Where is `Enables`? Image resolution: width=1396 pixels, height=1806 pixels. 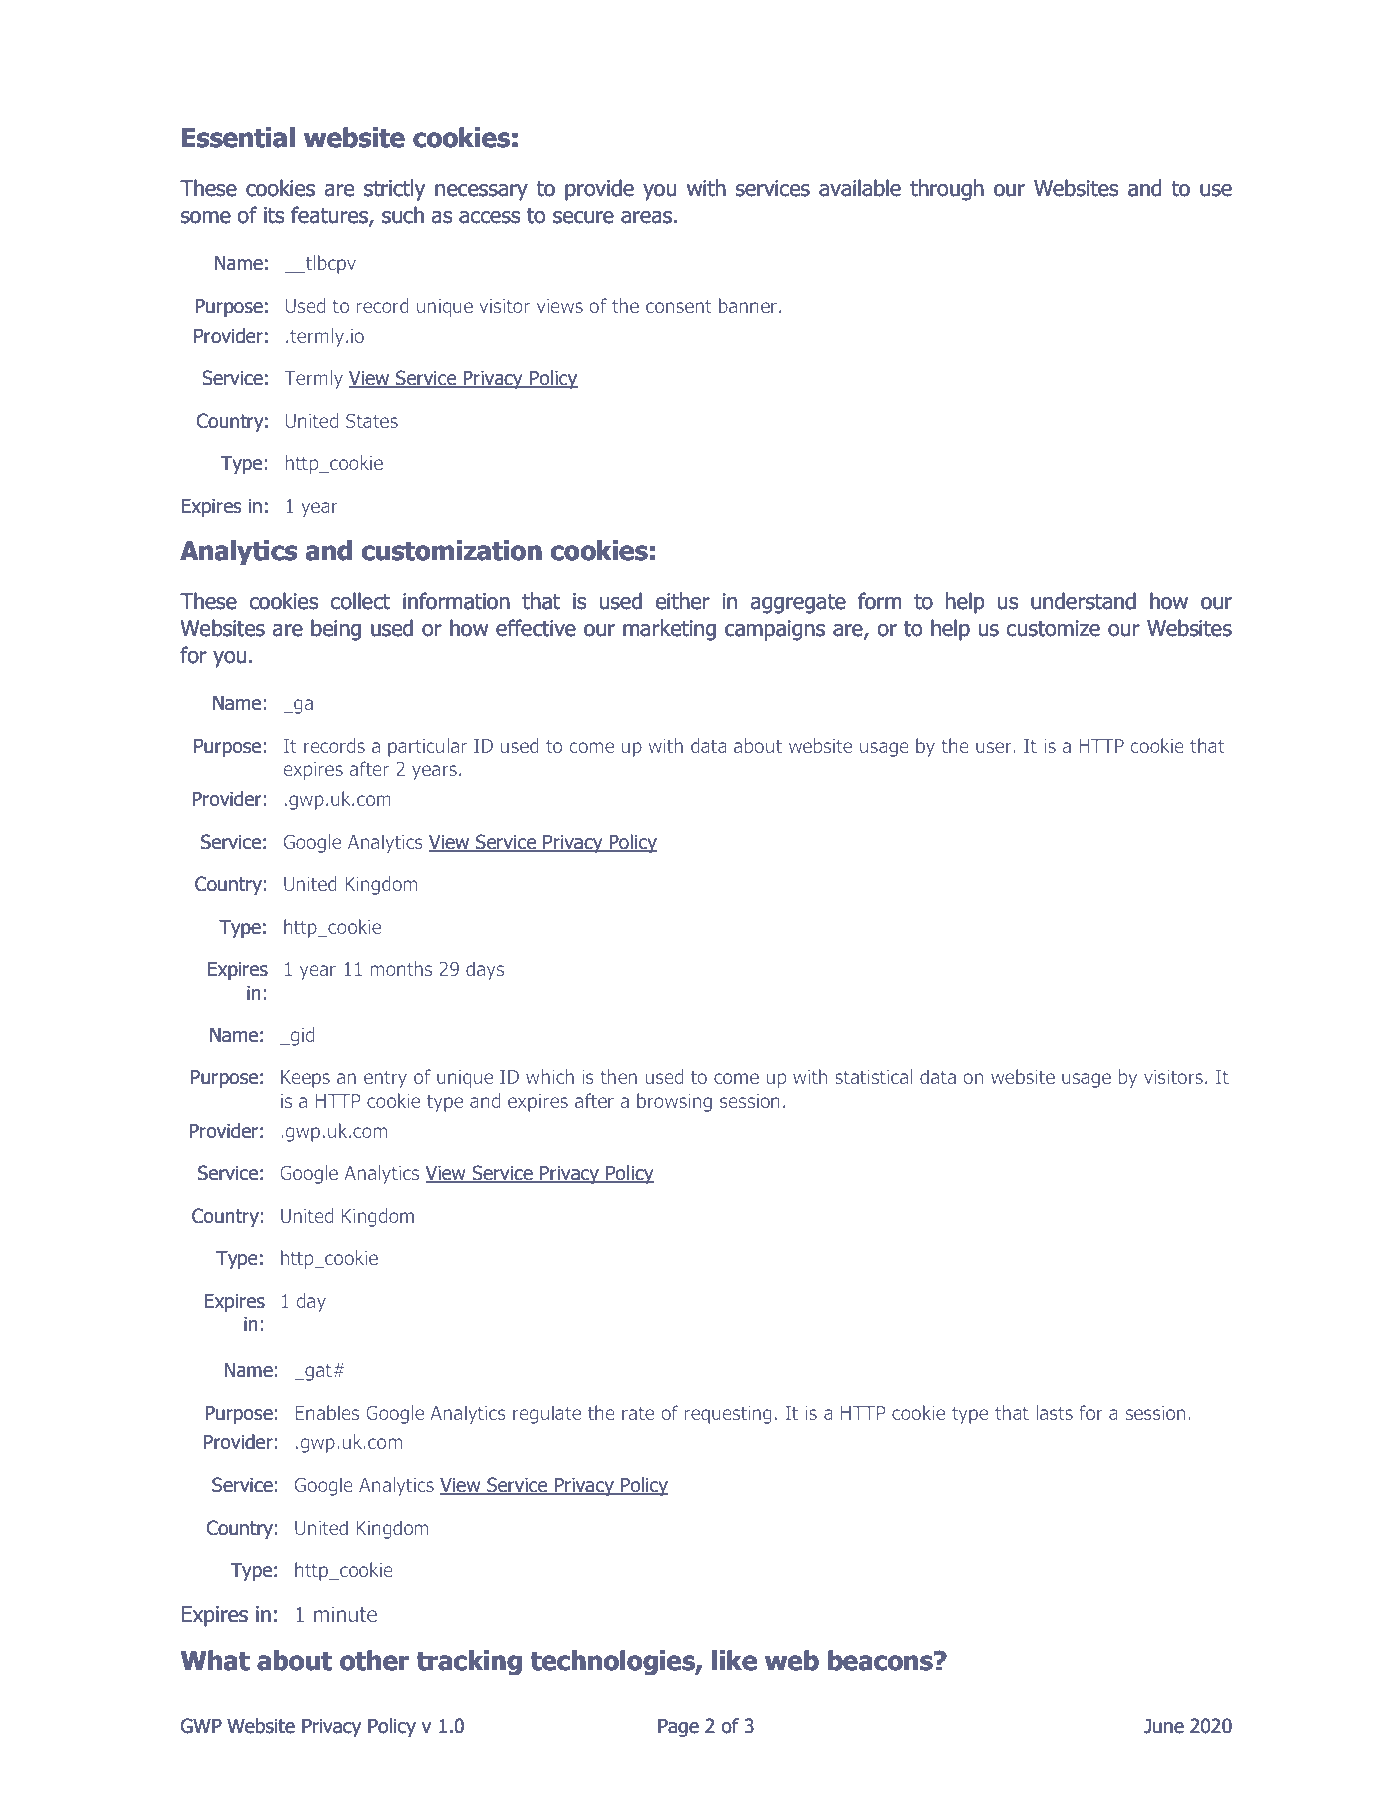 Enables is located at coordinates (327, 1412).
